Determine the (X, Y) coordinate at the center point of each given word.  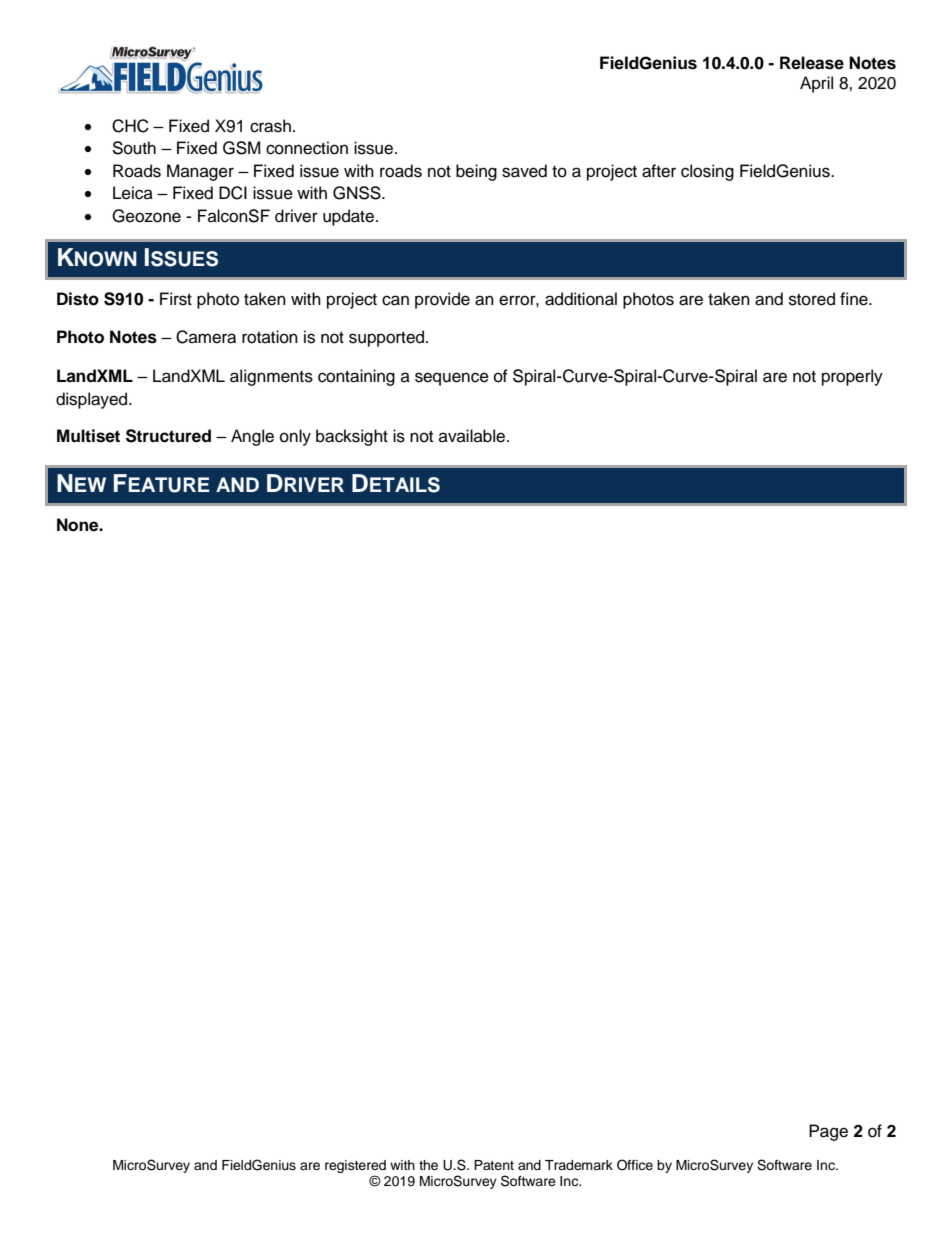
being (476, 172)
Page (828, 1132)
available (473, 436)
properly (852, 377)
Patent (494, 1165)
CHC (130, 126)
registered (355, 1166)
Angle (252, 437)
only (295, 437)
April (816, 84)
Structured (168, 436)
